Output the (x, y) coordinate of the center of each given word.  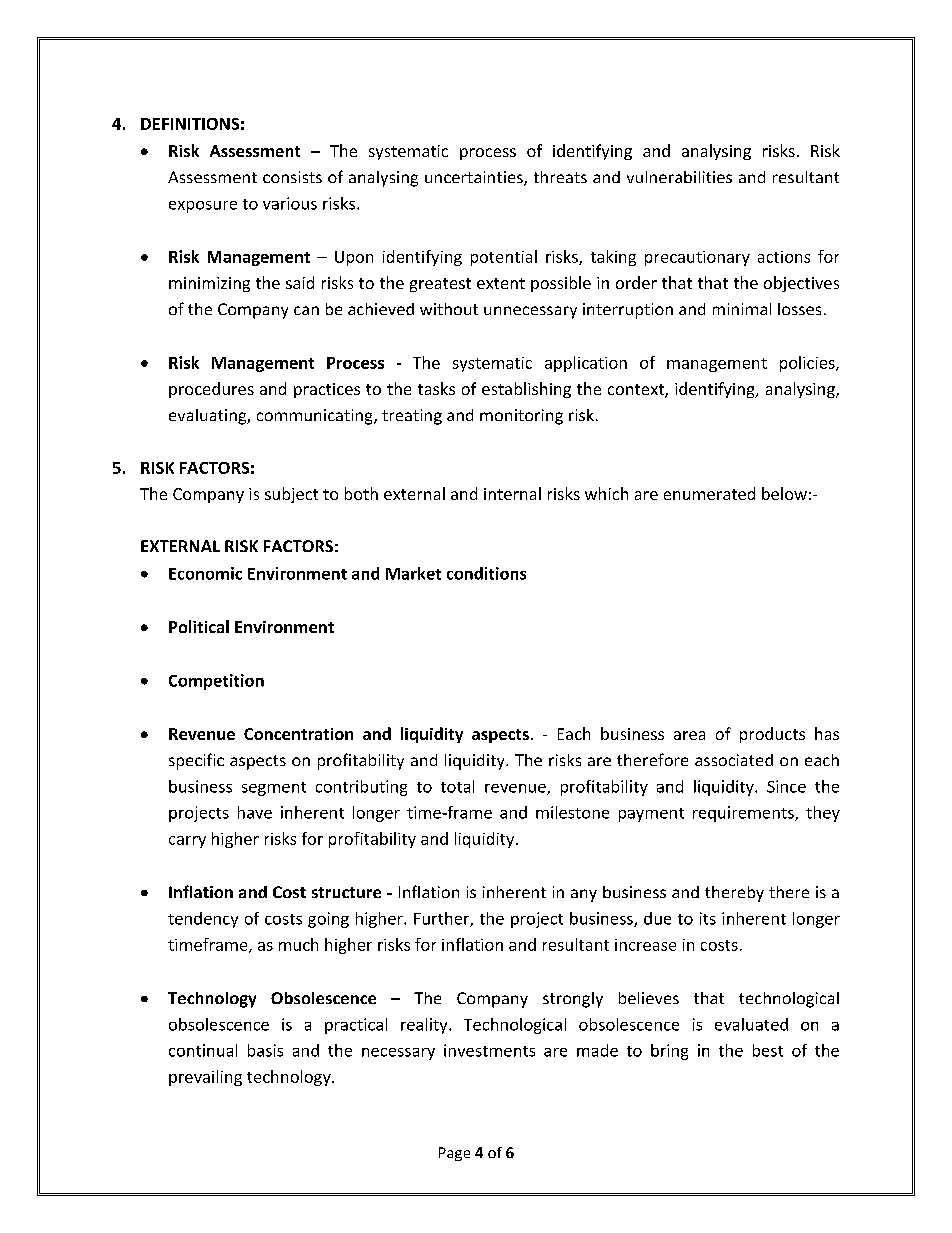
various (290, 203)
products (772, 735)
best (768, 1050)
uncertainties (475, 178)
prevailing (205, 1078)
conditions (486, 573)
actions (784, 257)
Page (454, 1154)
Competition (216, 682)
